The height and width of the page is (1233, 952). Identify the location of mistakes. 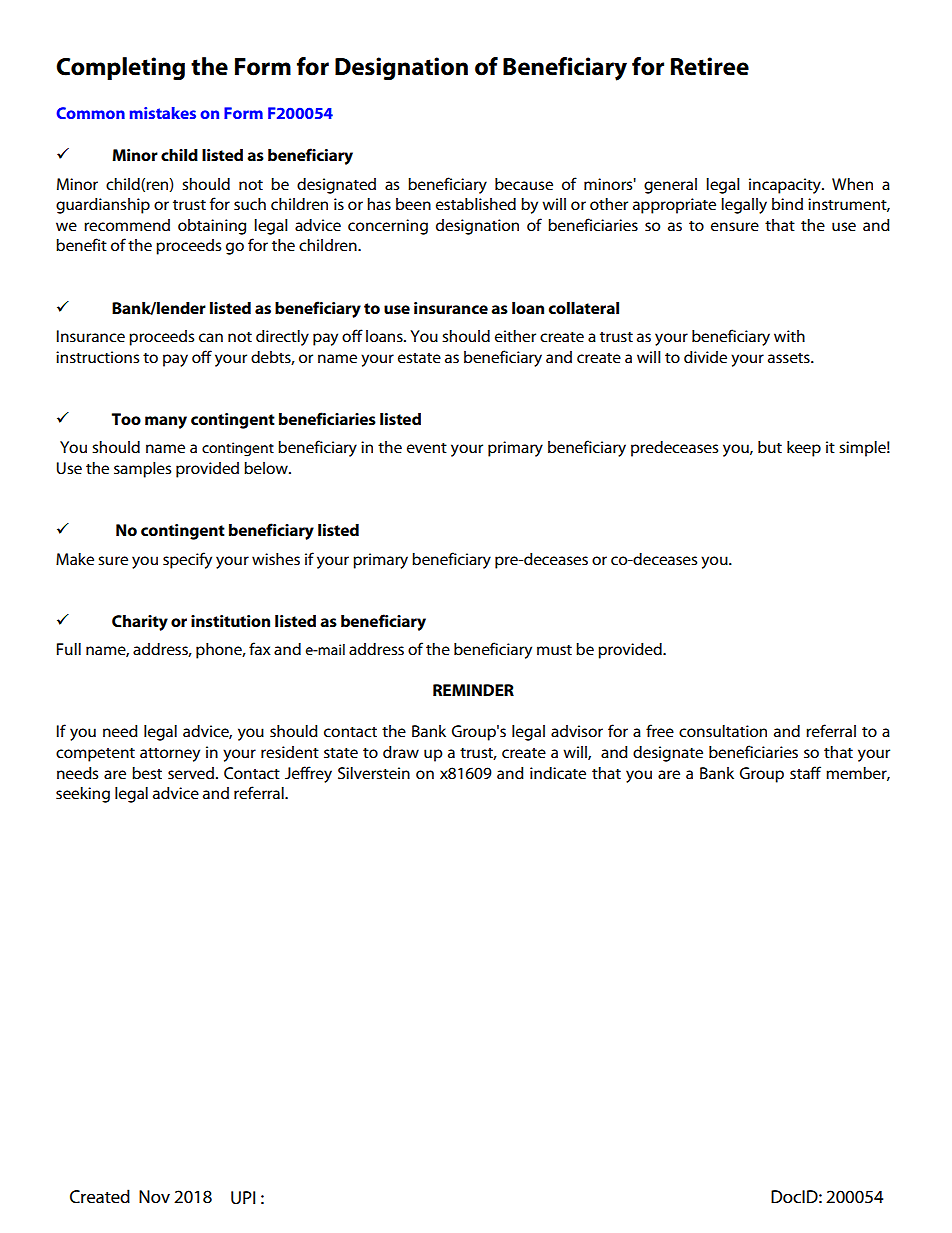
(163, 113).
